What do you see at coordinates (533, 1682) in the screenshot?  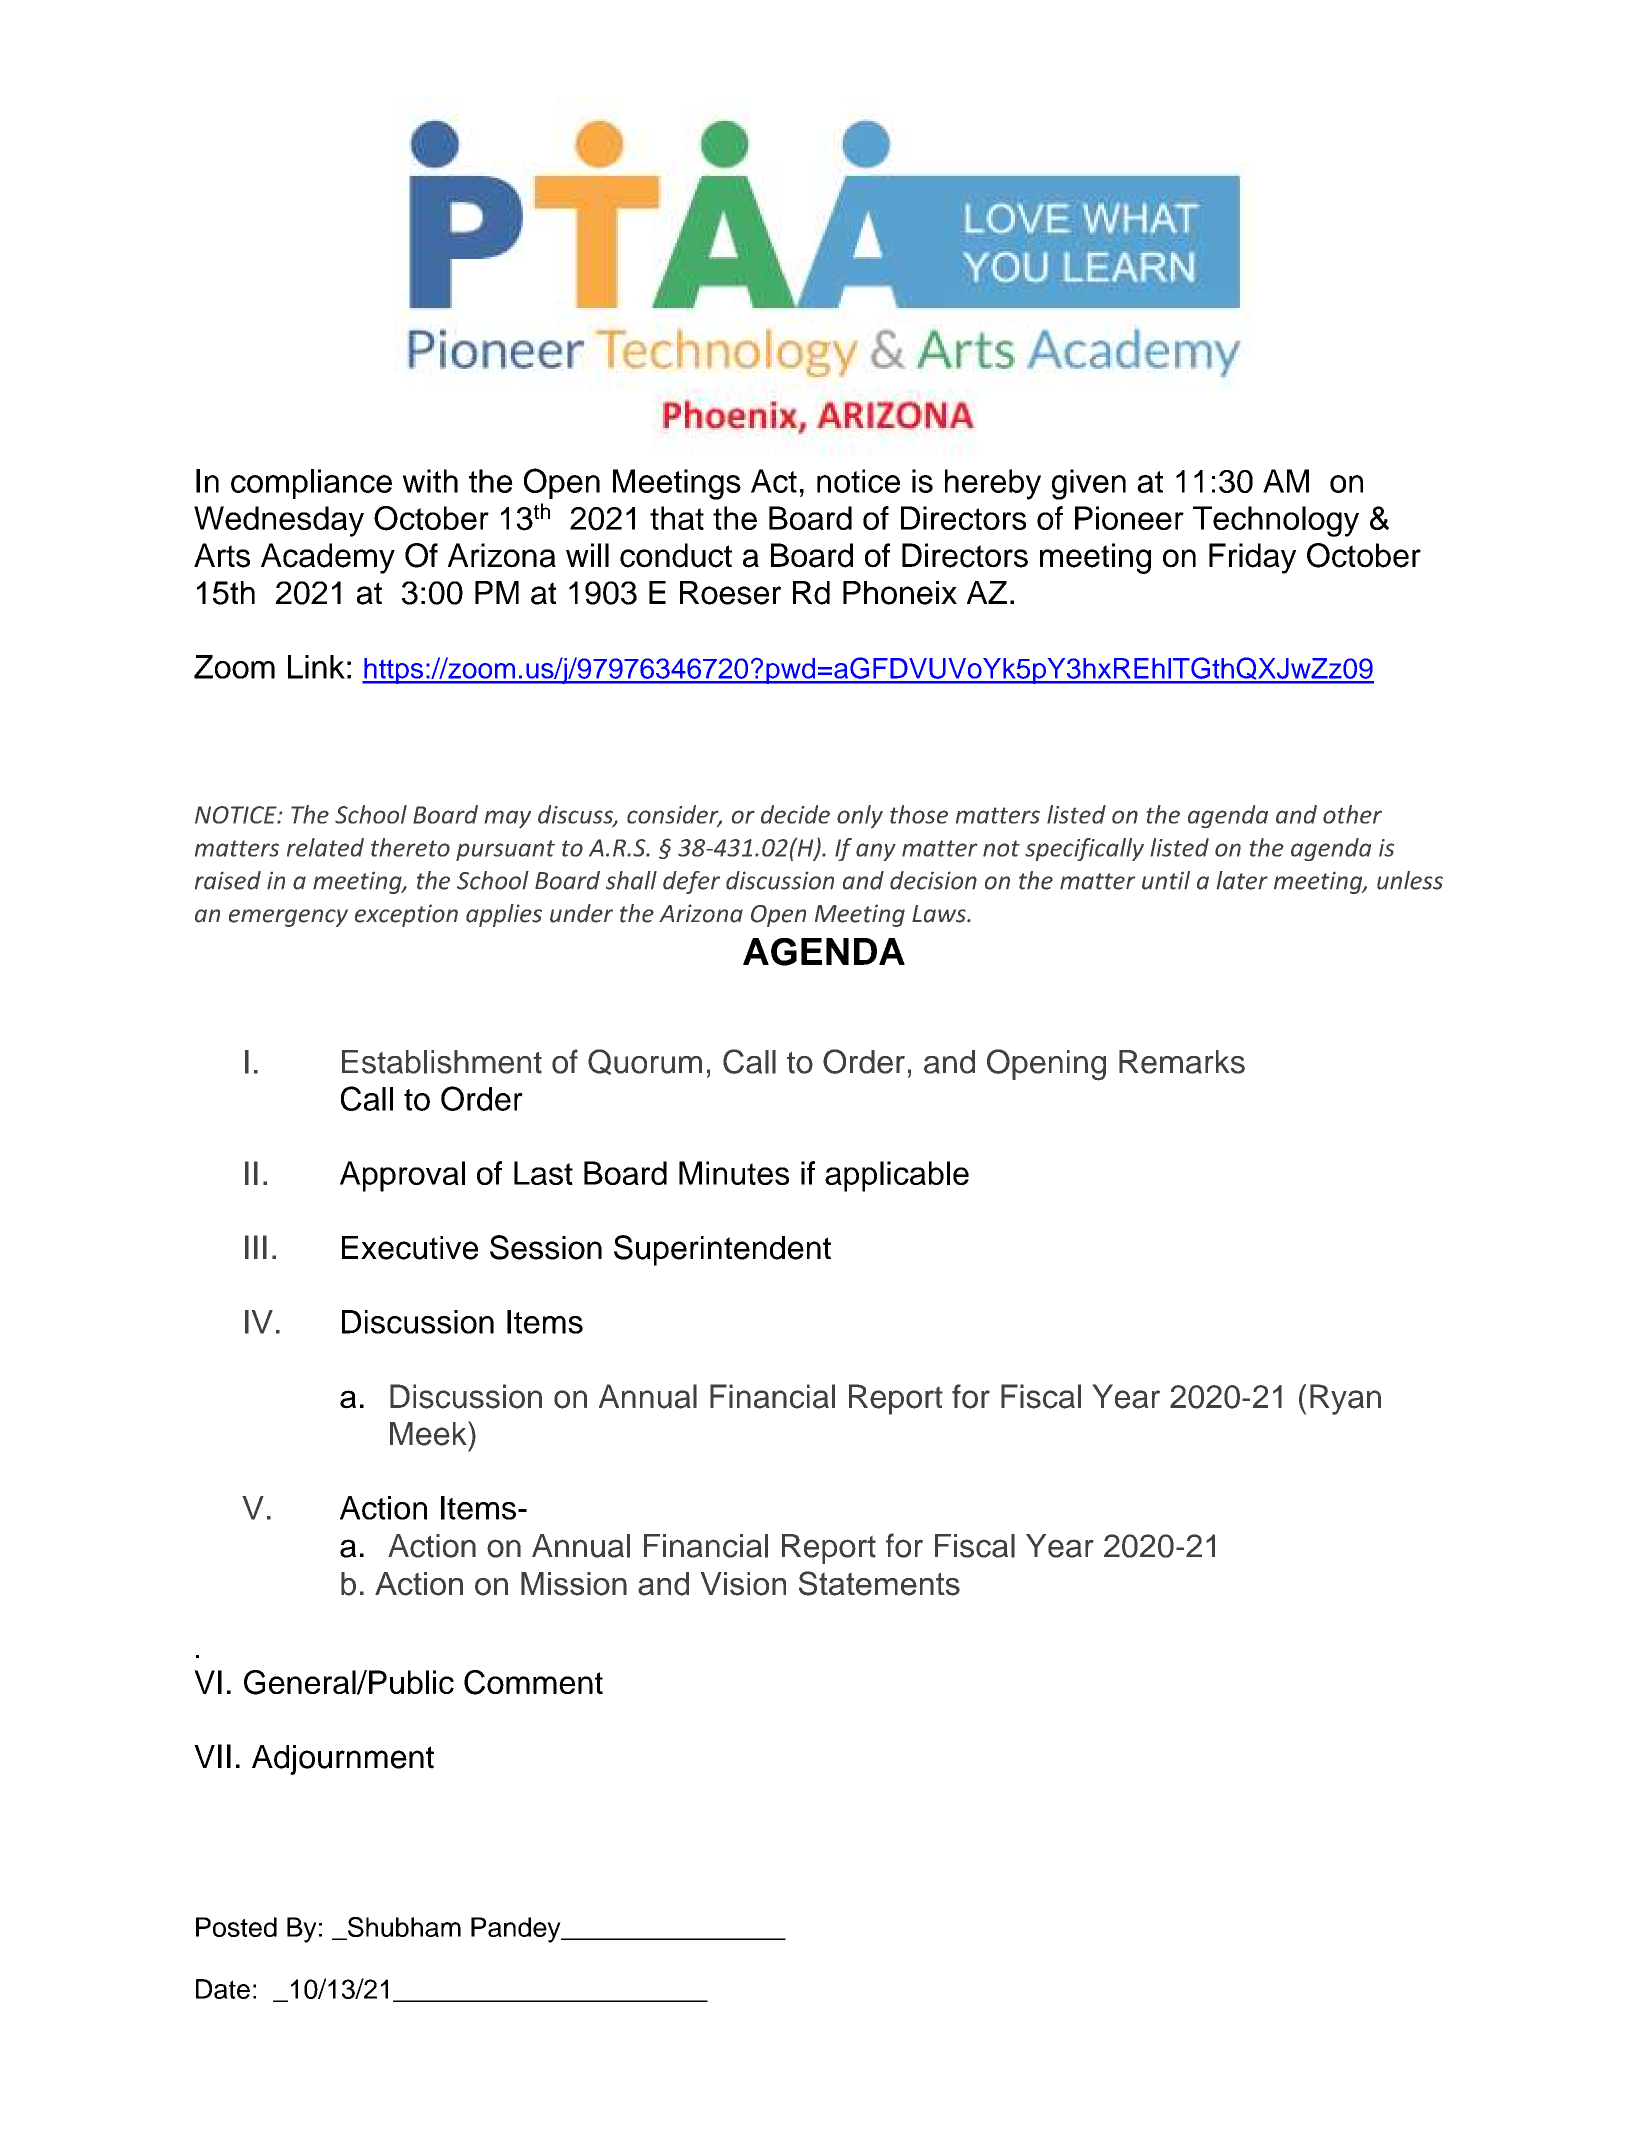 I see `Comment` at bounding box center [533, 1682].
